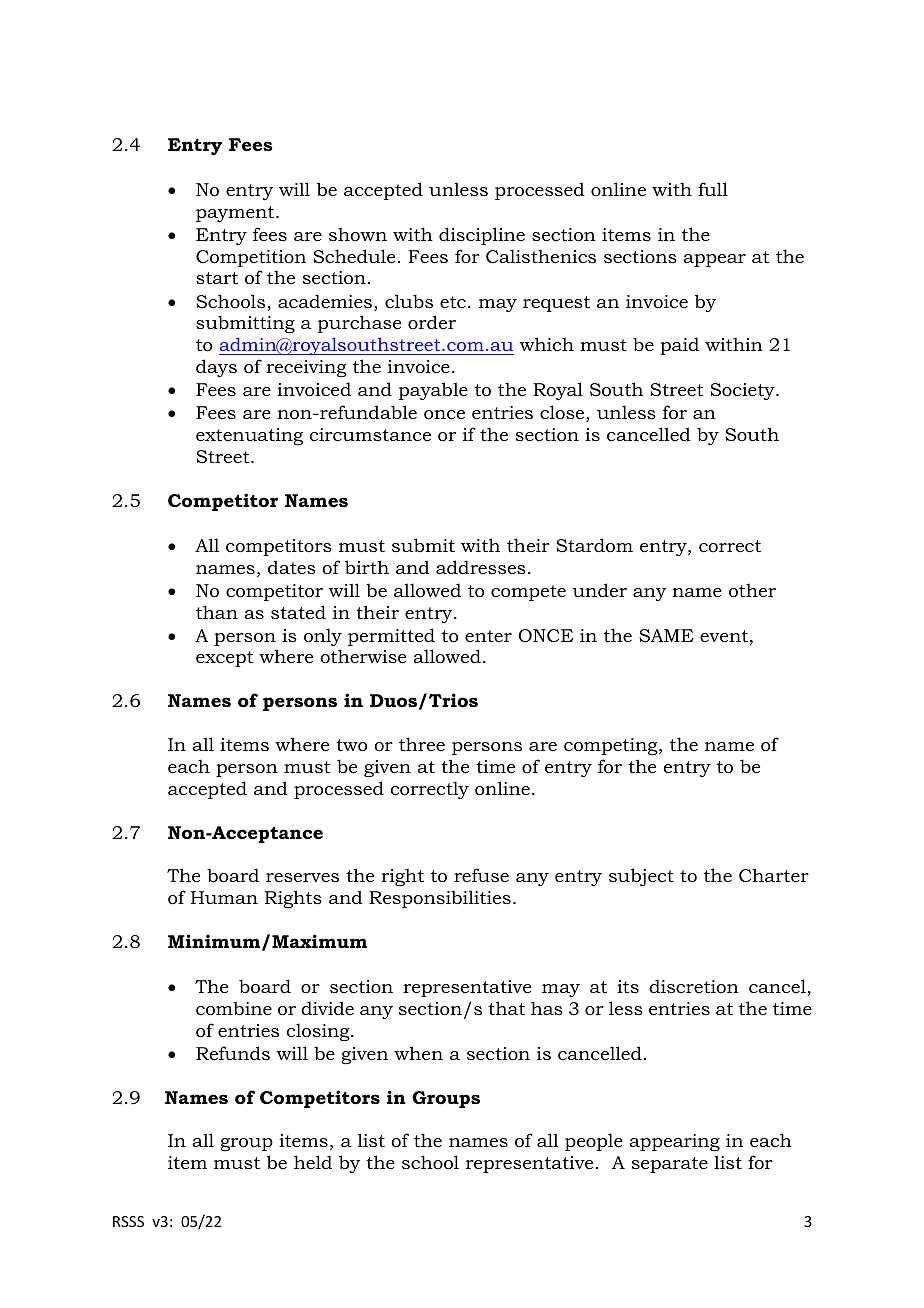 Image resolution: width=924 pixels, height=1308 pixels. What do you see at coordinates (351, 745) in the screenshot?
I see `two` at bounding box center [351, 745].
